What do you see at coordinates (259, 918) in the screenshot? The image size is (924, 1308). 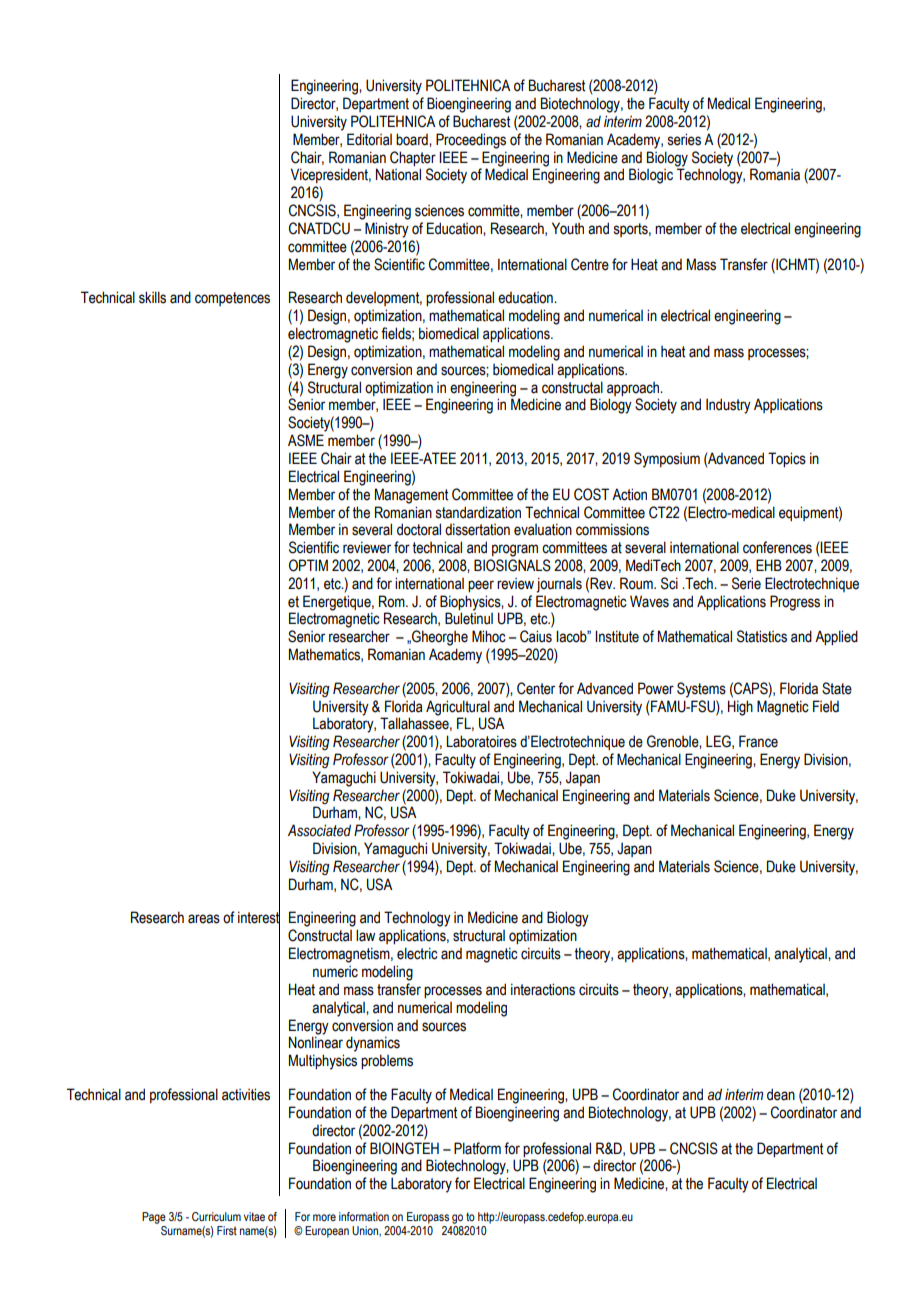 I see `interest` at bounding box center [259, 918].
